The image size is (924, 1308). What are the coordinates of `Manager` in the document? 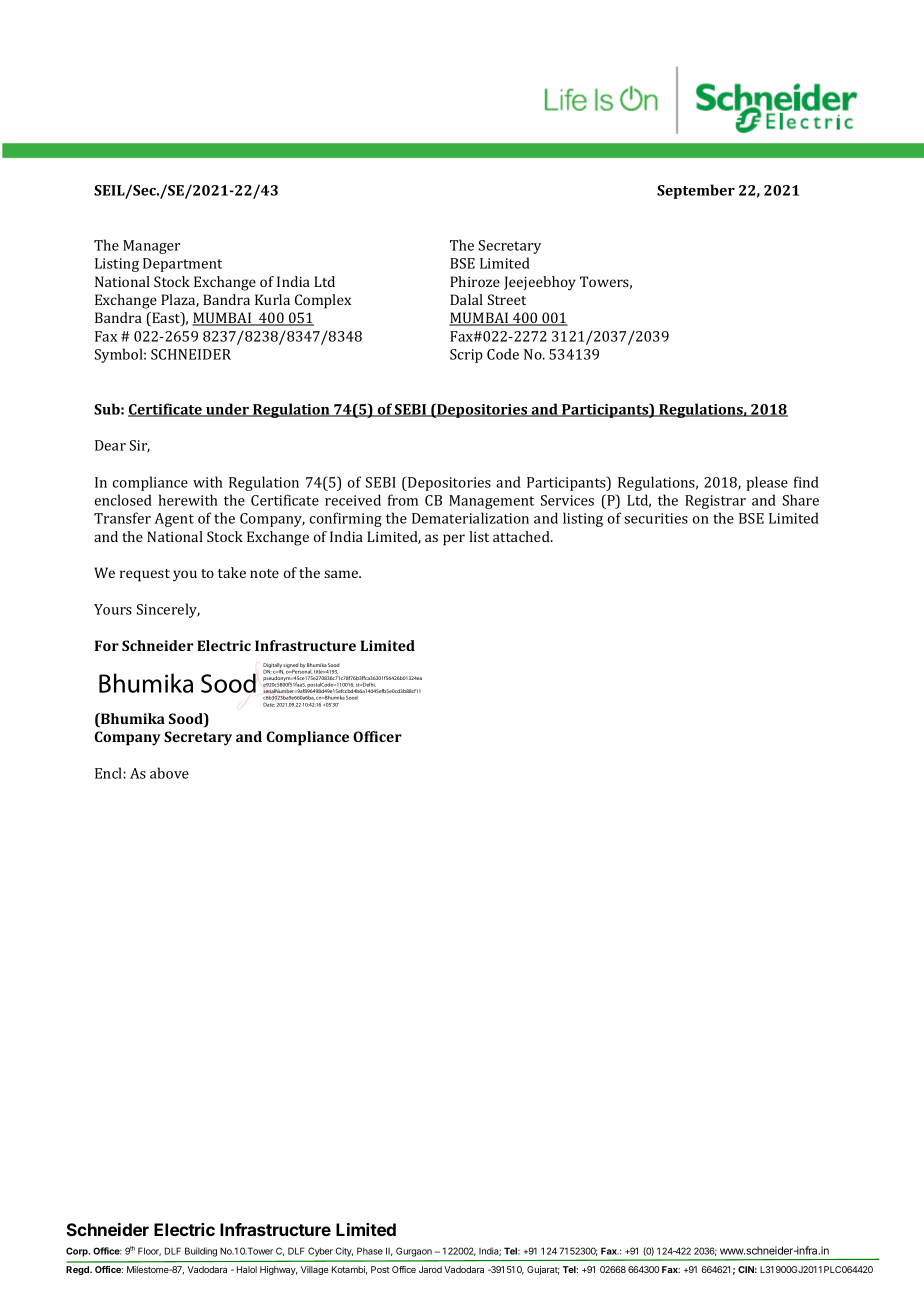 It's located at (151, 247).
